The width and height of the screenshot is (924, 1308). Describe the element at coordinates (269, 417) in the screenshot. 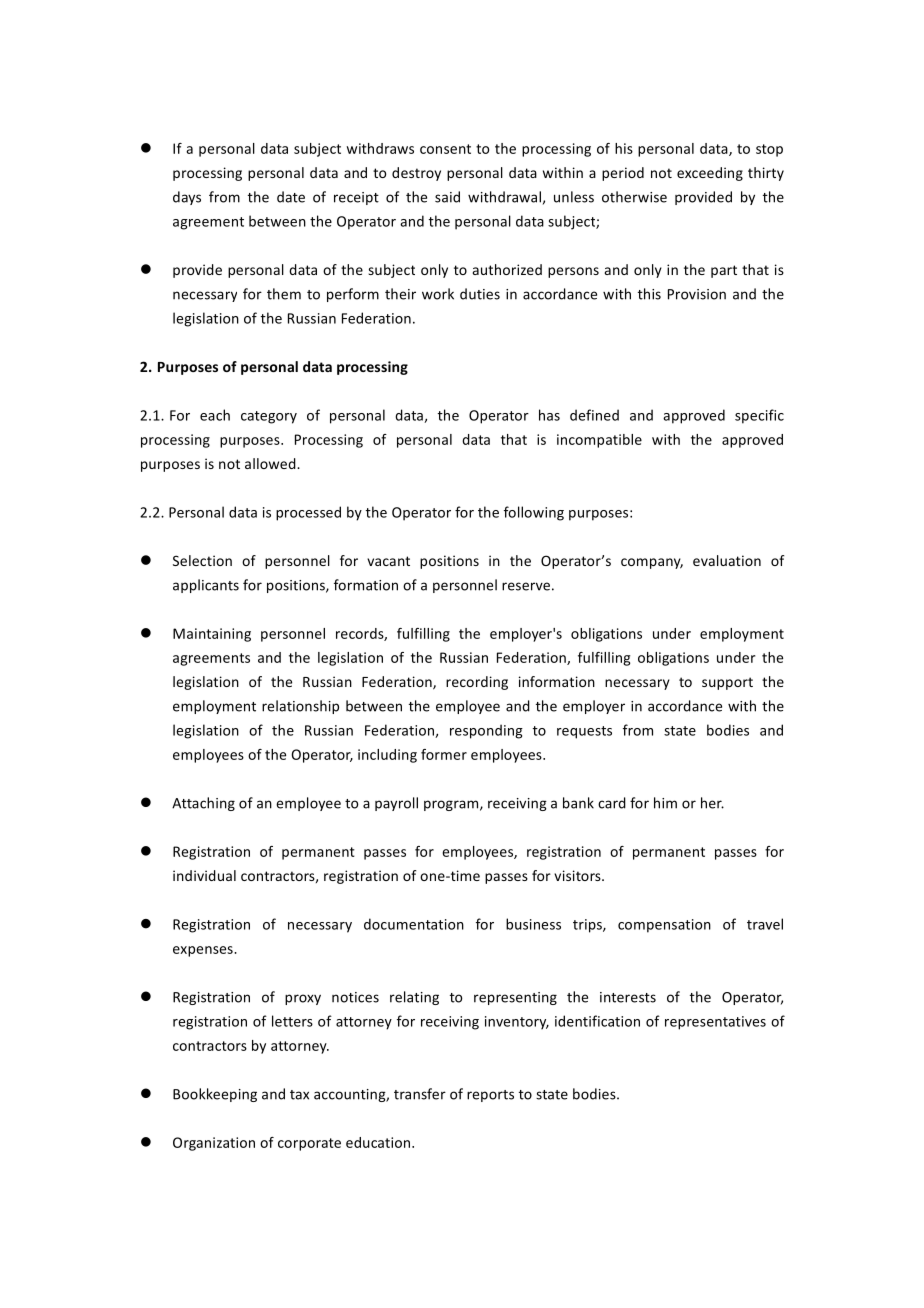

I see `category` at that location.
